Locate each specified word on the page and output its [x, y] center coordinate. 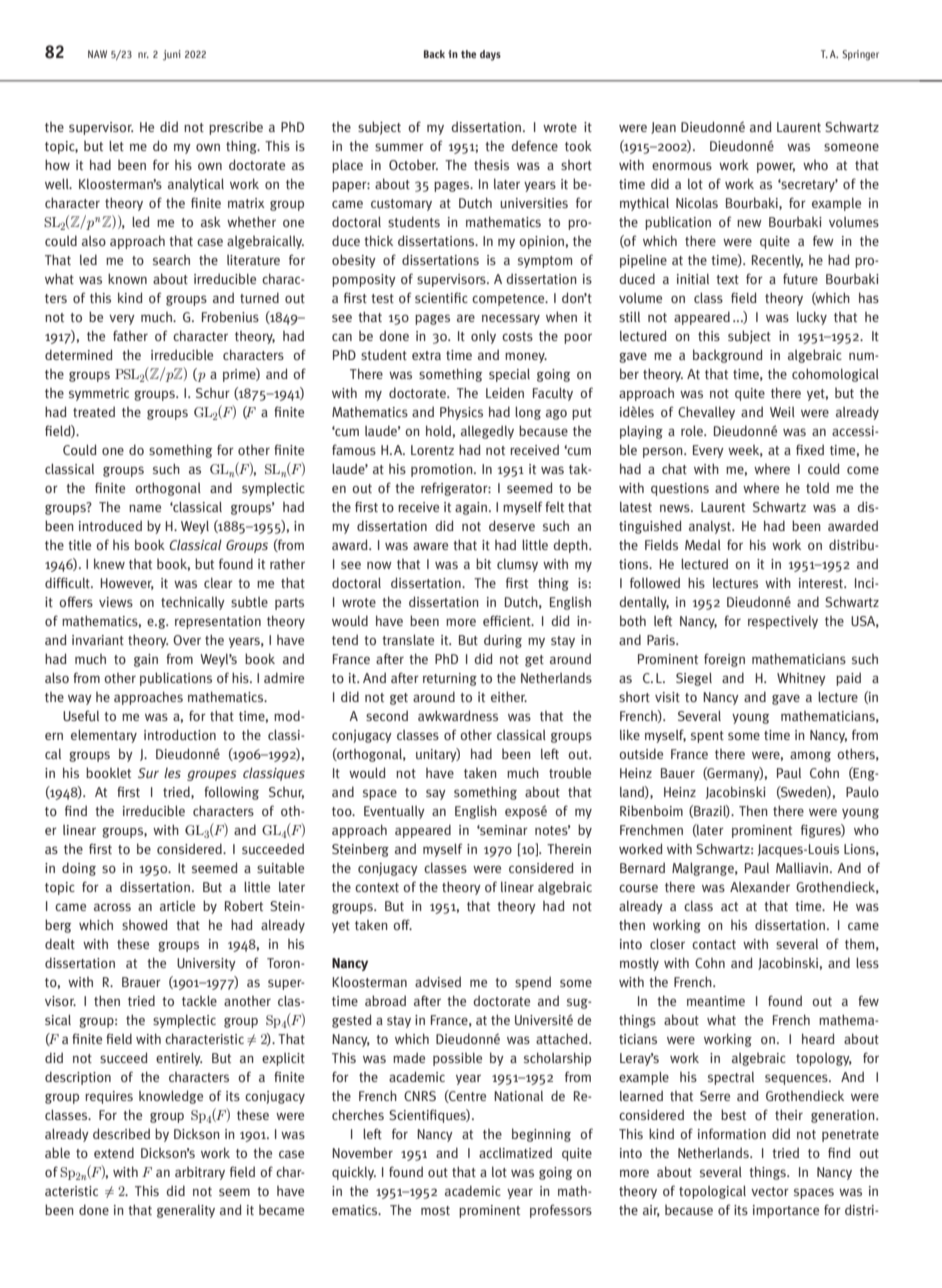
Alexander [760, 886]
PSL [127, 374]
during [503, 641]
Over [187, 640]
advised [438, 981]
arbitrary [200, 1173]
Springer [860, 55]
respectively [783, 622]
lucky [812, 318]
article [177, 906]
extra [426, 355]
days [490, 55]
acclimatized [515, 1152]
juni [172, 55]
